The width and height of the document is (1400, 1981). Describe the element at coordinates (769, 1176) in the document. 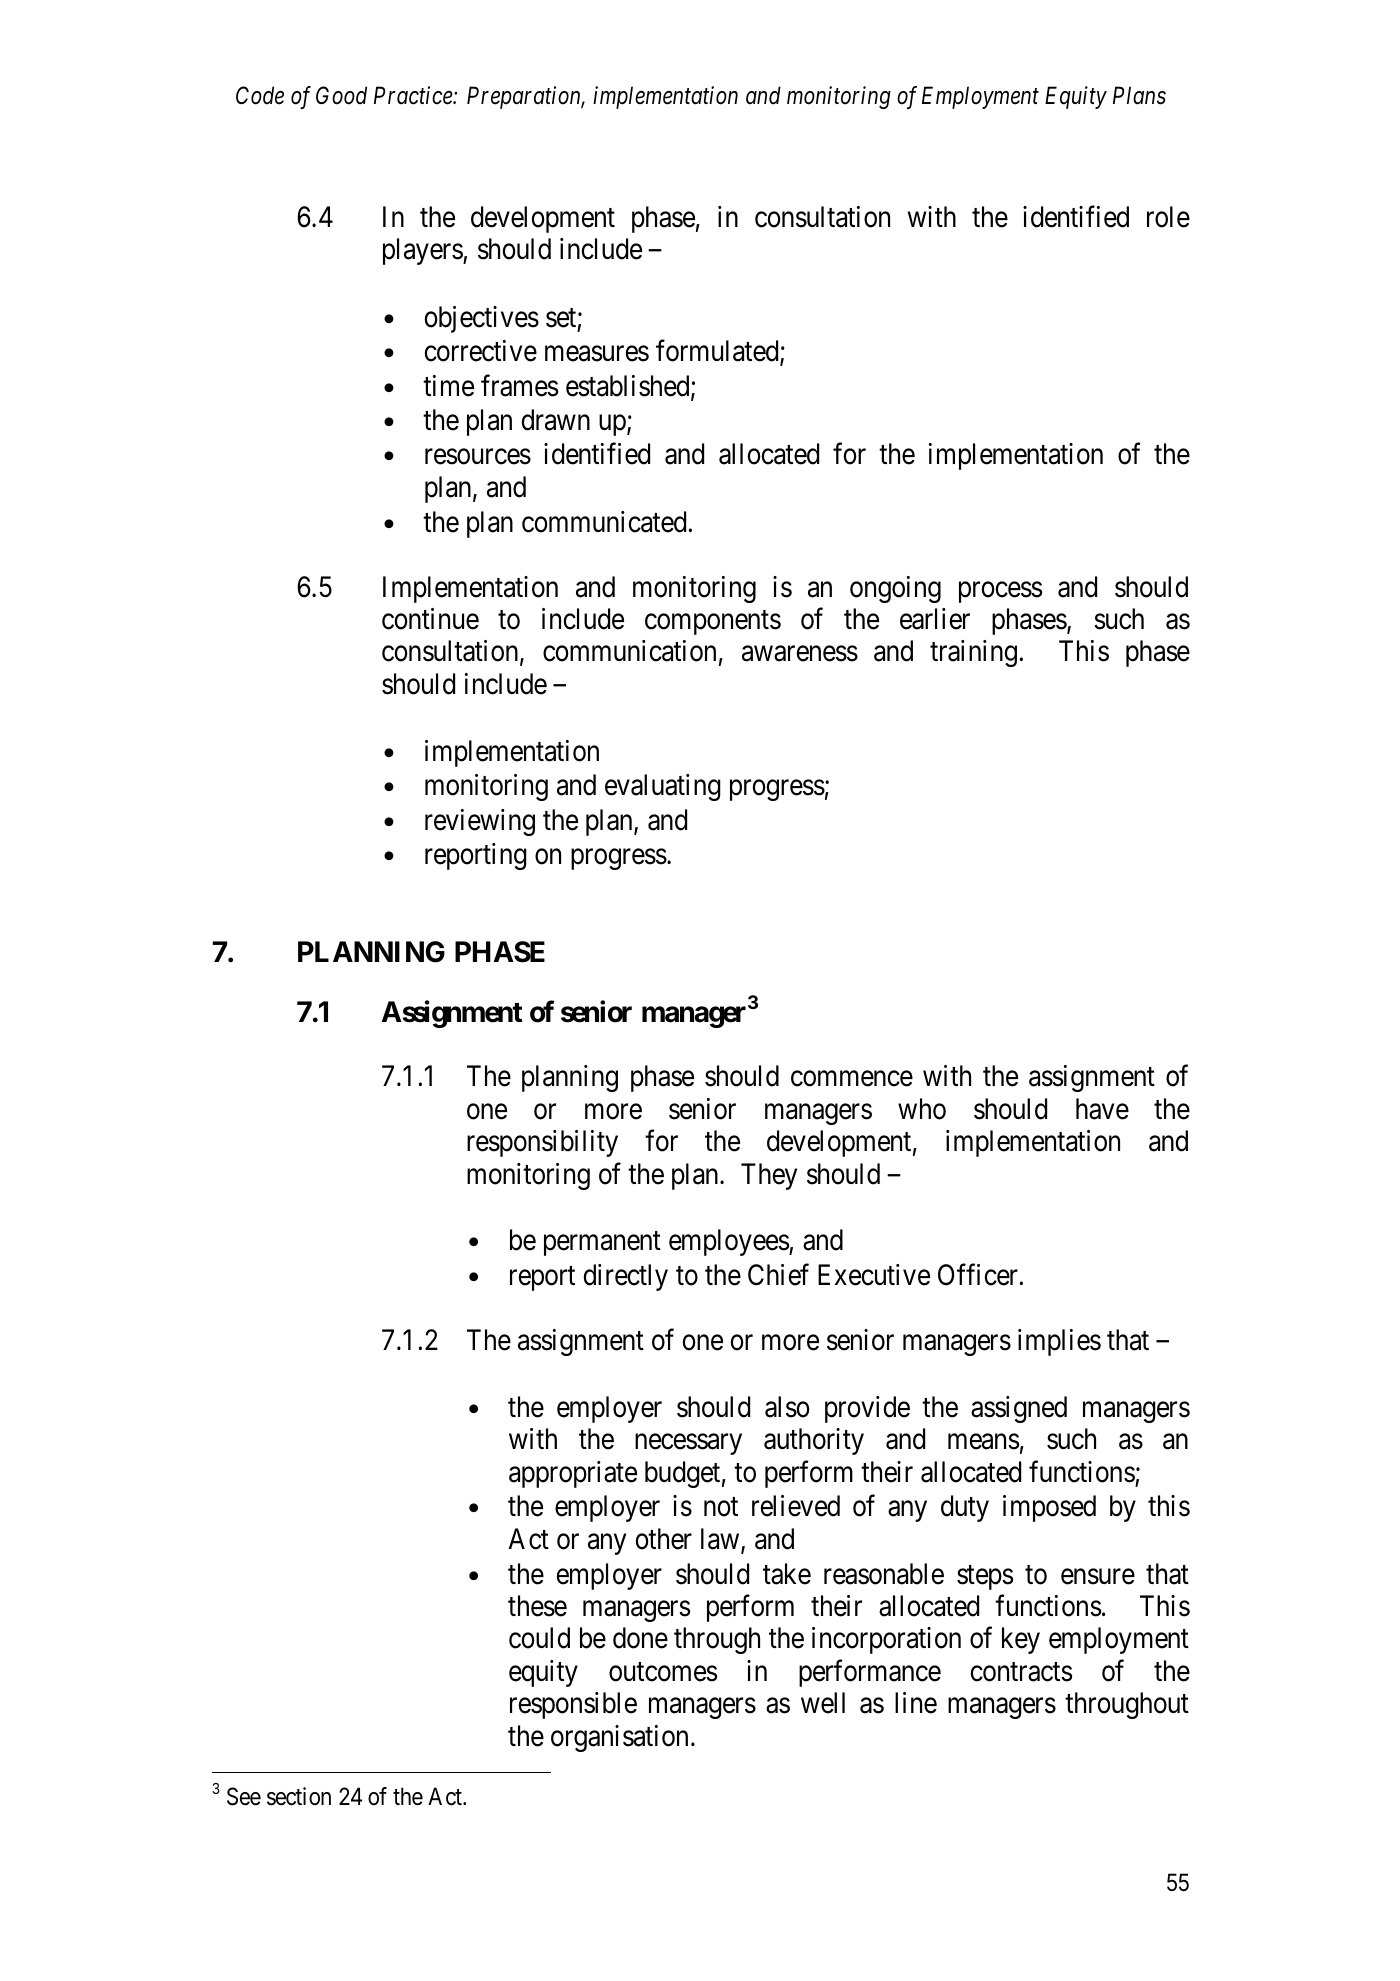

I see `They` at that location.
